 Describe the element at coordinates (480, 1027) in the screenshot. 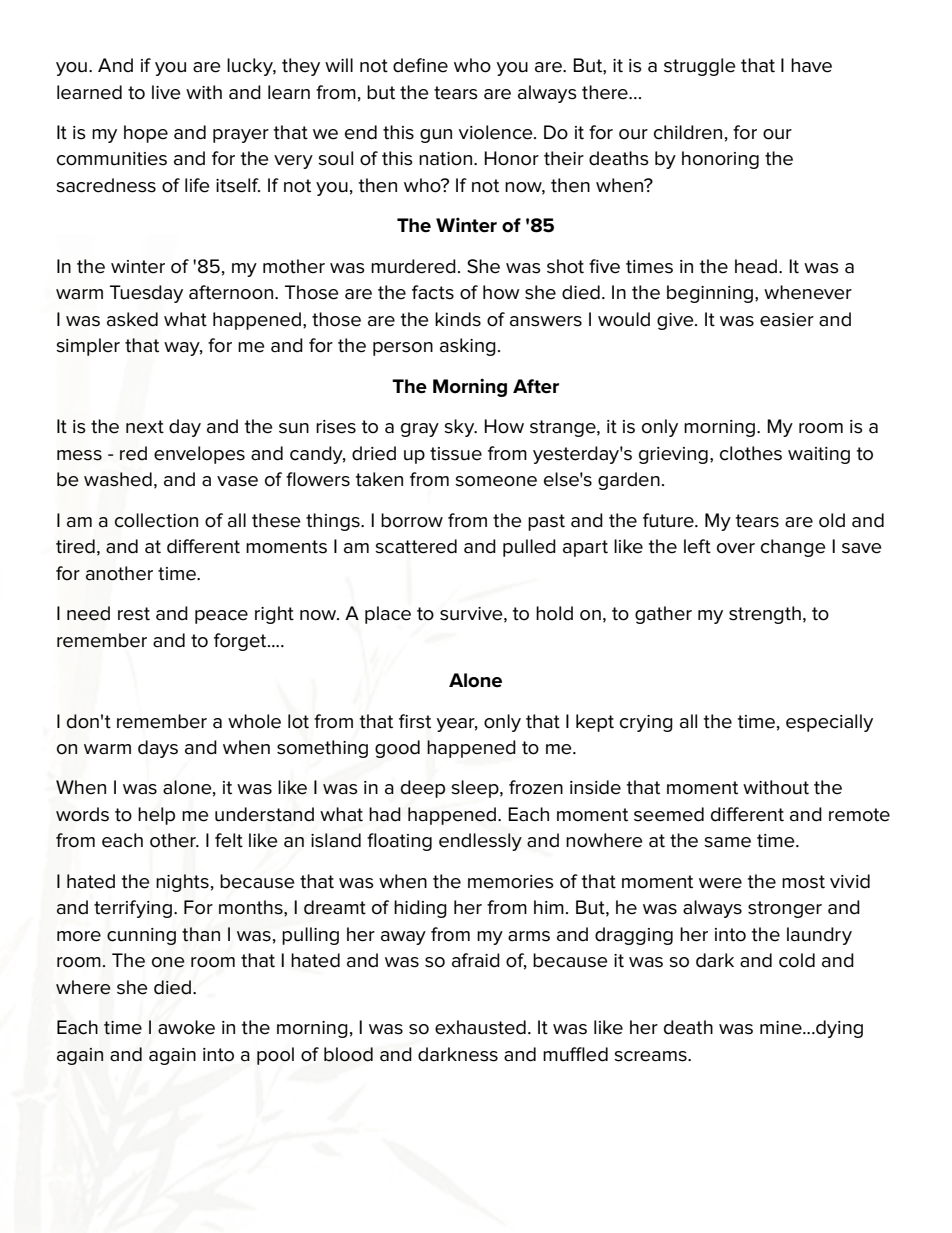

I see `exhausted` at that location.
